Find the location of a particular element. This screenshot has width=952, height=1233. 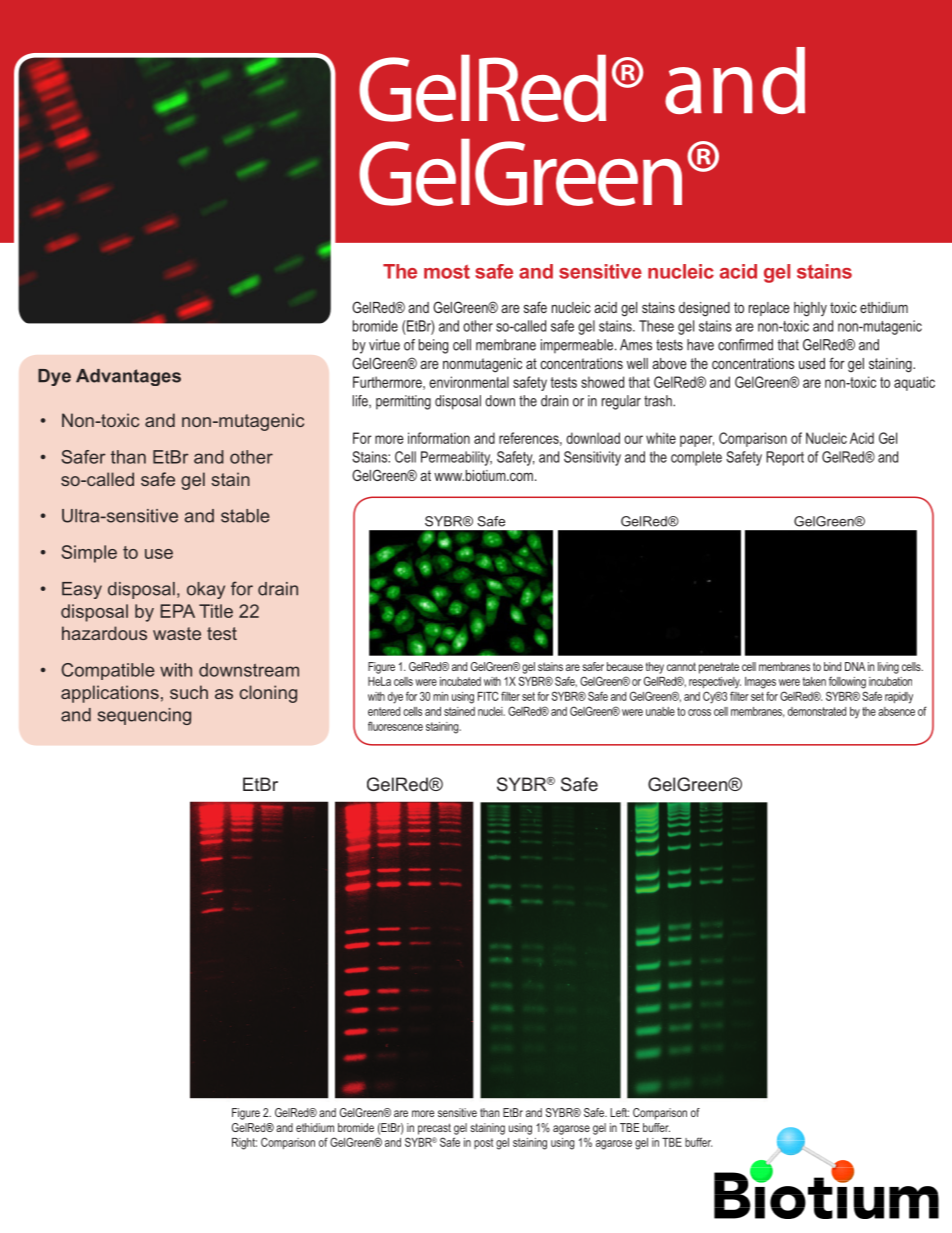

absence is located at coordinates (896, 711).
